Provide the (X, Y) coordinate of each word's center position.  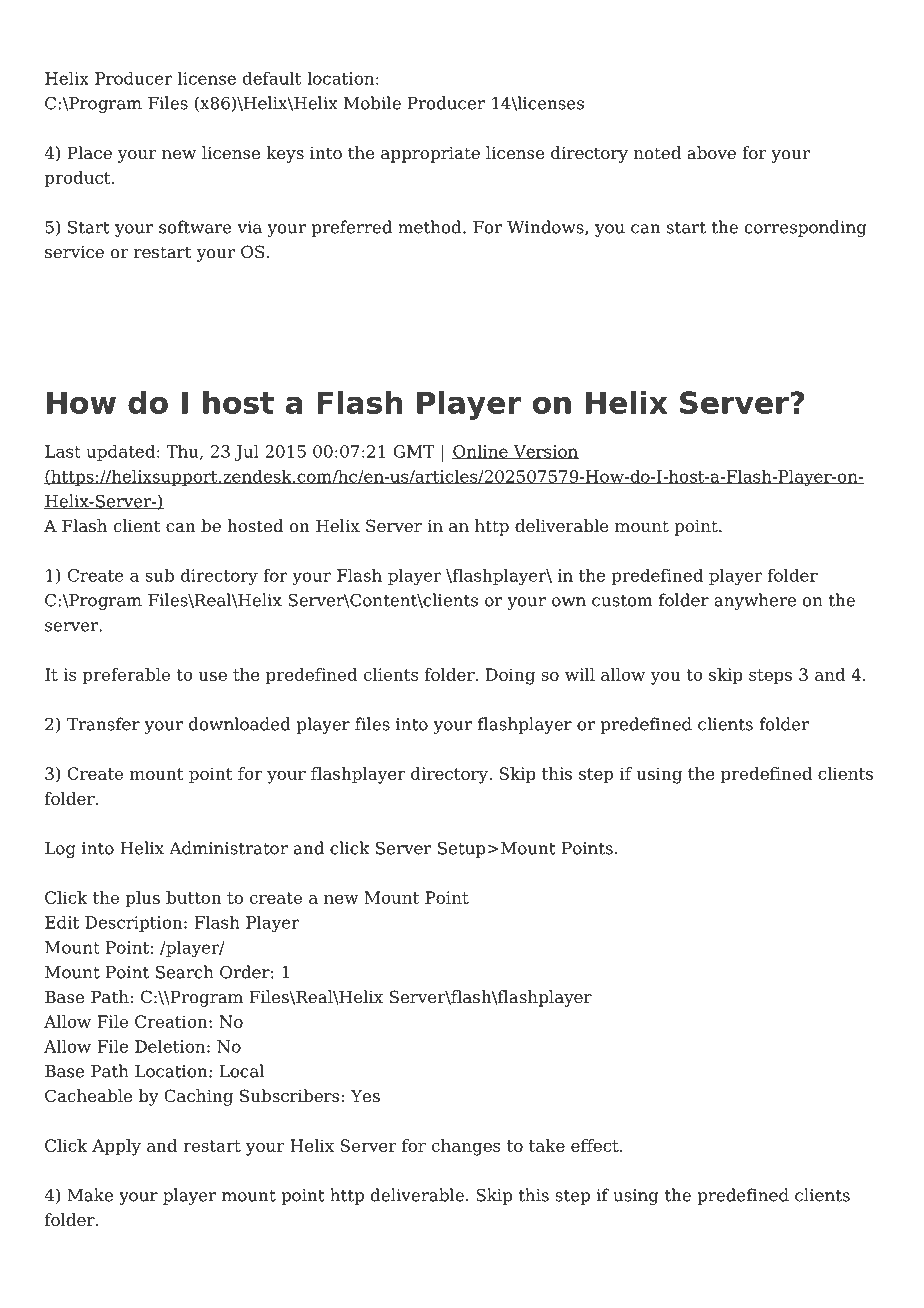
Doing (510, 676)
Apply (116, 1147)
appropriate (430, 154)
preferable (126, 676)
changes (466, 1147)
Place (89, 153)
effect (596, 1145)
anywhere (755, 601)
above (711, 153)
